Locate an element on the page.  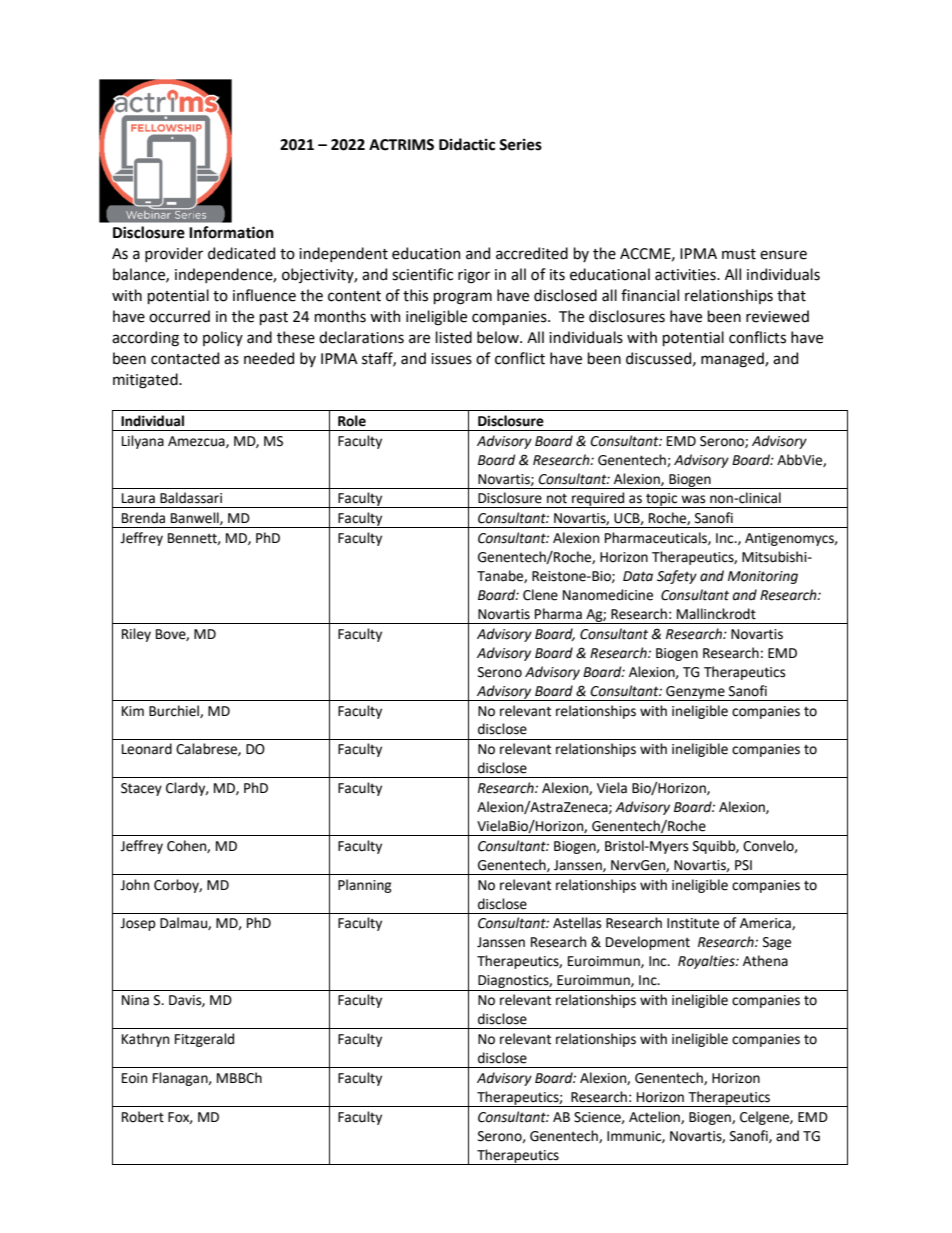
Stacey is located at coordinates (141, 789).
